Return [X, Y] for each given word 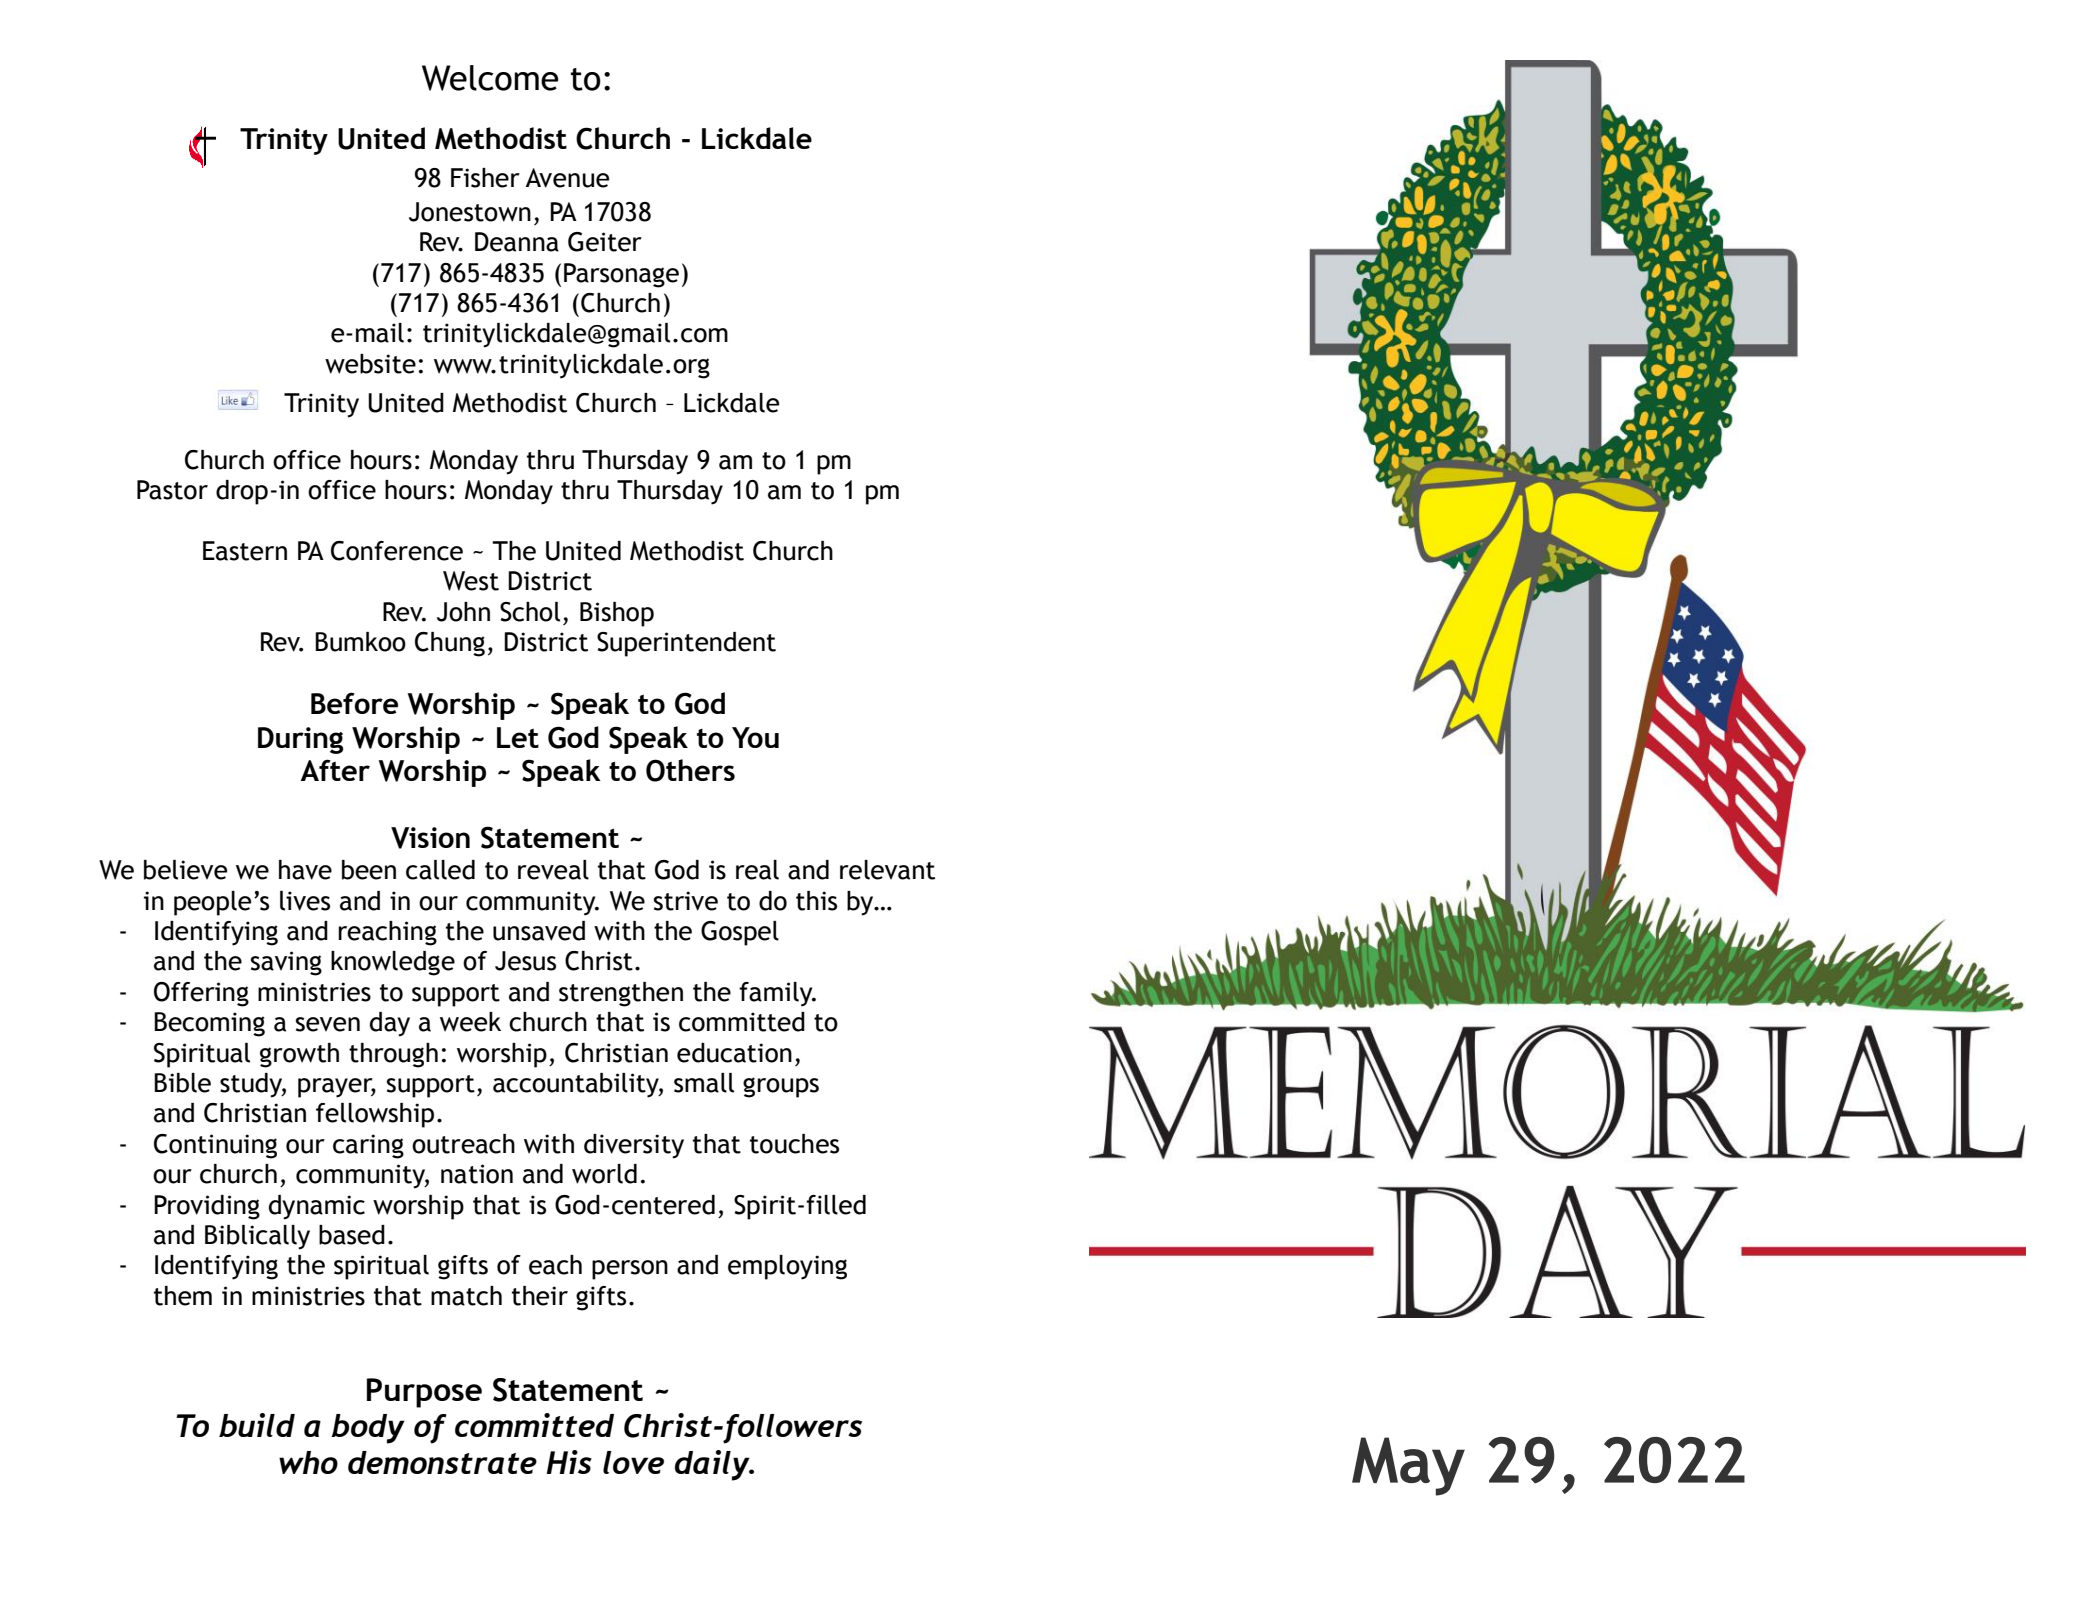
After [335, 770]
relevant [887, 870]
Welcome [490, 78]
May [1408, 1466]
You [755, 737]
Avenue [567, 178]
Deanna [517, 242]
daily [713, 1465]
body [368, 1429]
